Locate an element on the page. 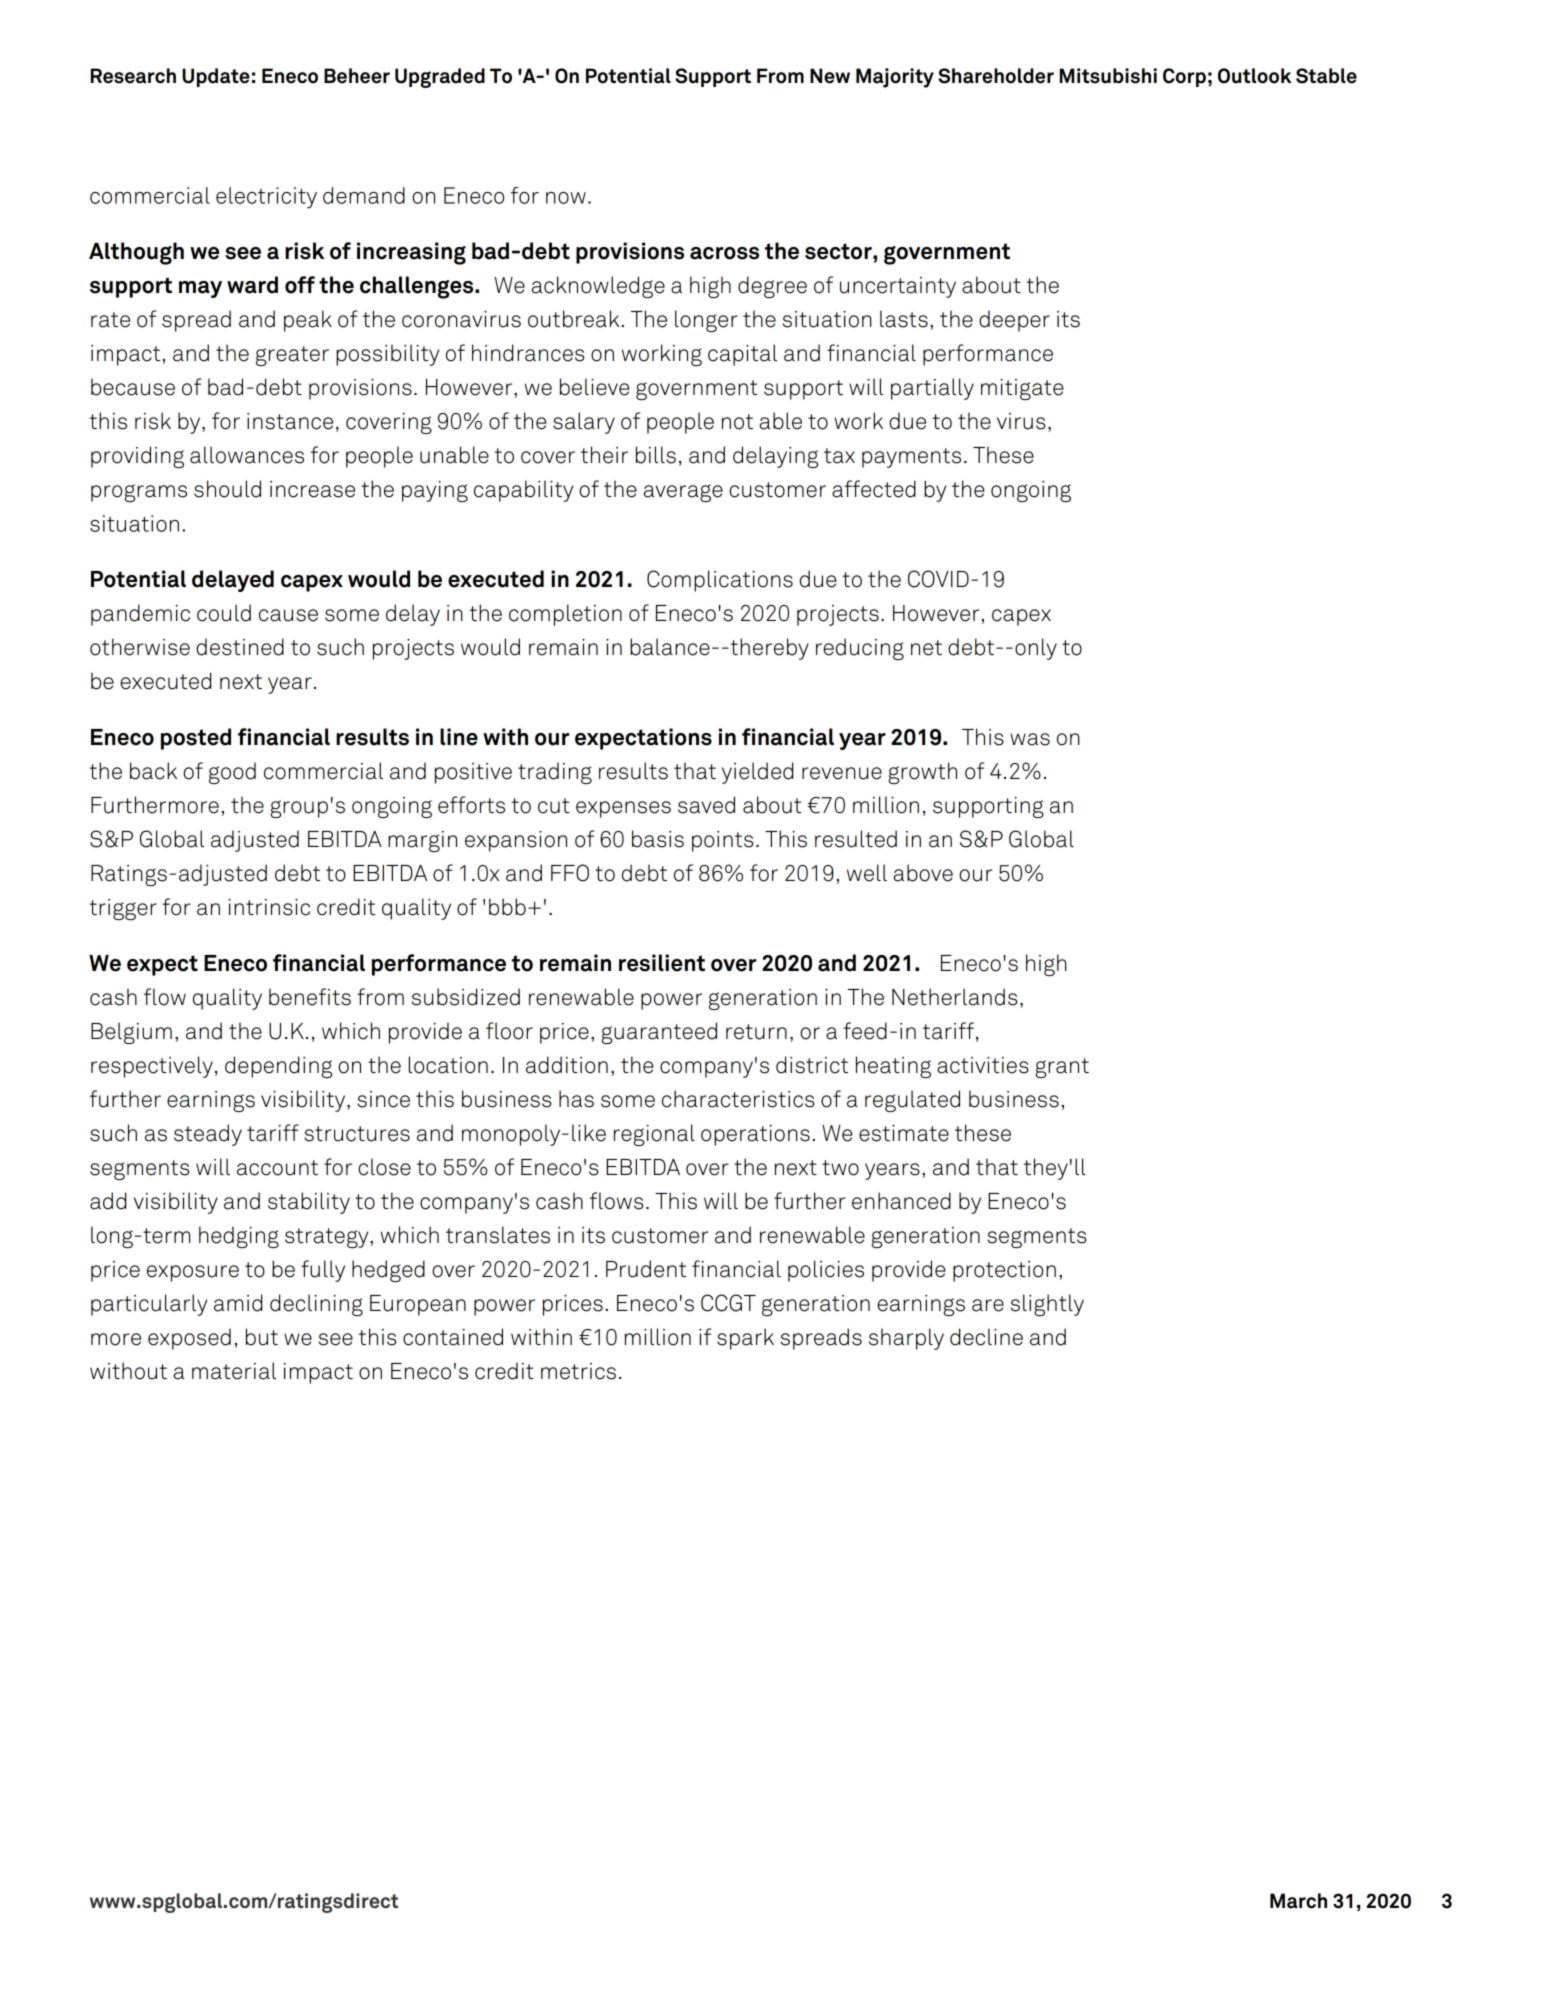  slightly is located at coordinates (1047, 1305).
